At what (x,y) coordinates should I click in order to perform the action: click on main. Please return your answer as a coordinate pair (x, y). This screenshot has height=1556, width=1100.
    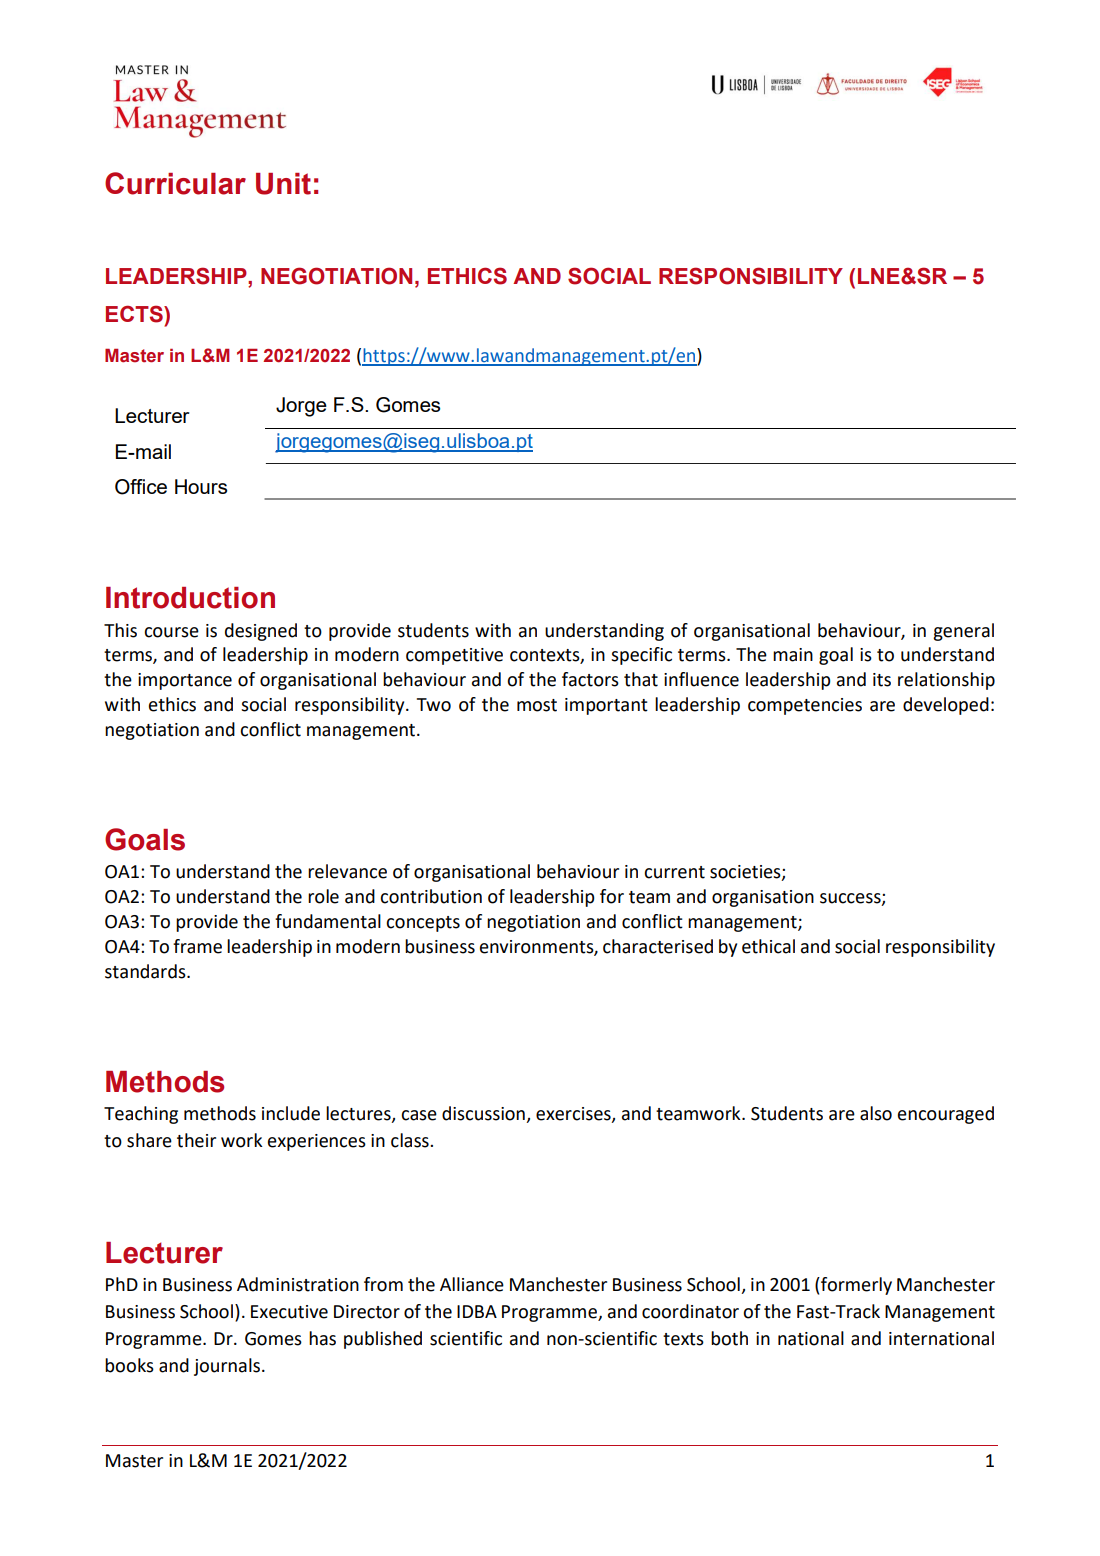
    Looking at the image, I should click on (793, 655).
